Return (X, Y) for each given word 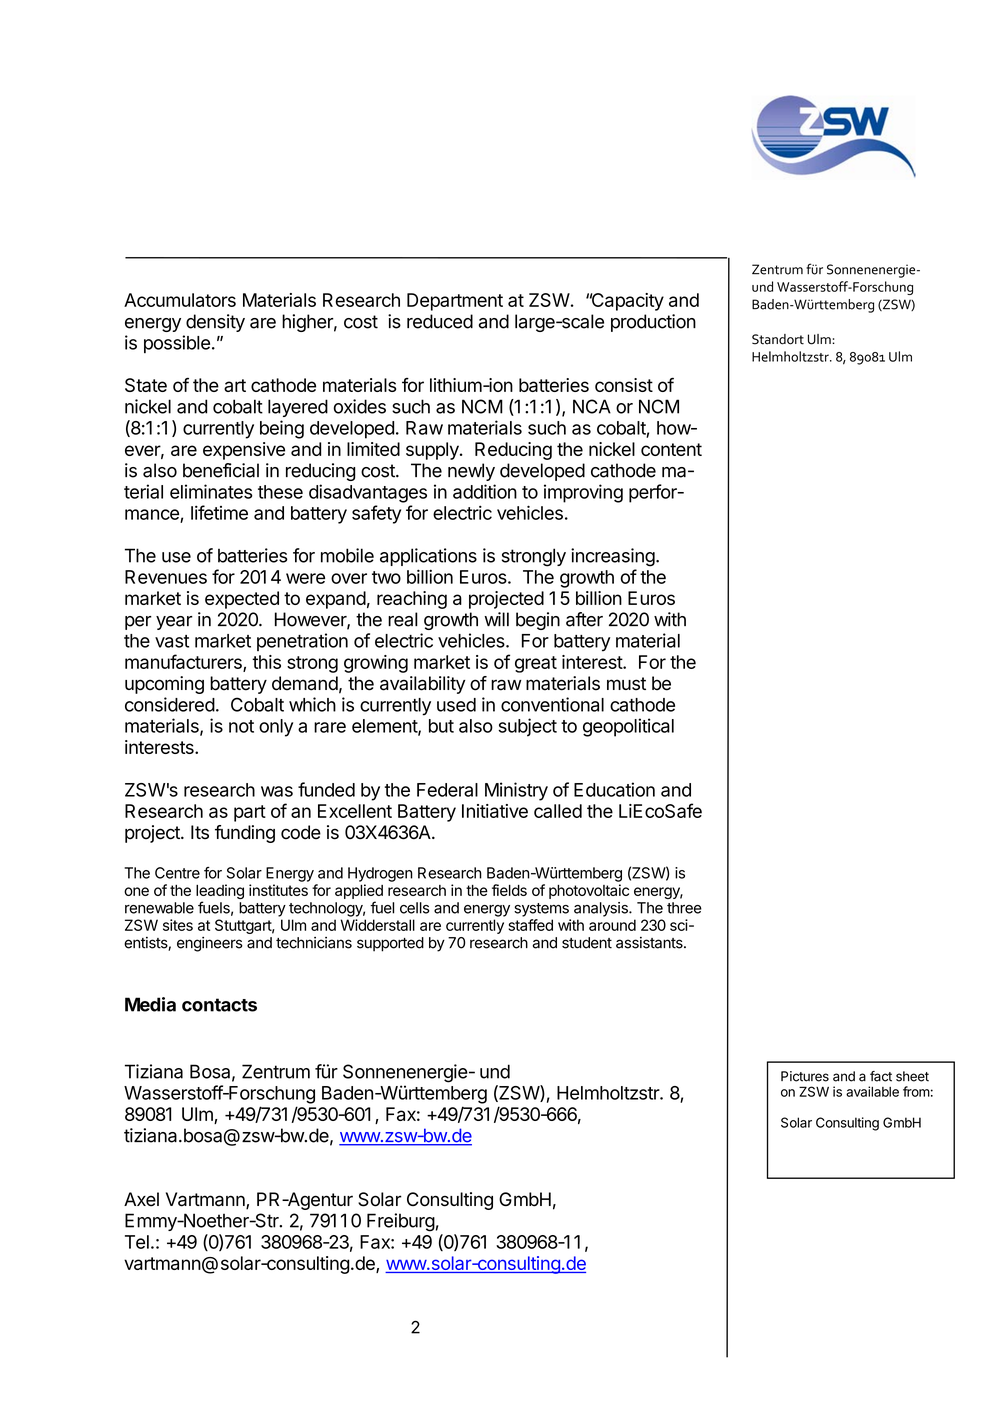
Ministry (516, 791)
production (653, 323)
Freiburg (401, 1222)
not (241, 726)
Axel (141, 1199)
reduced (440, 321)
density (215, 323)
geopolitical (628, 727)
